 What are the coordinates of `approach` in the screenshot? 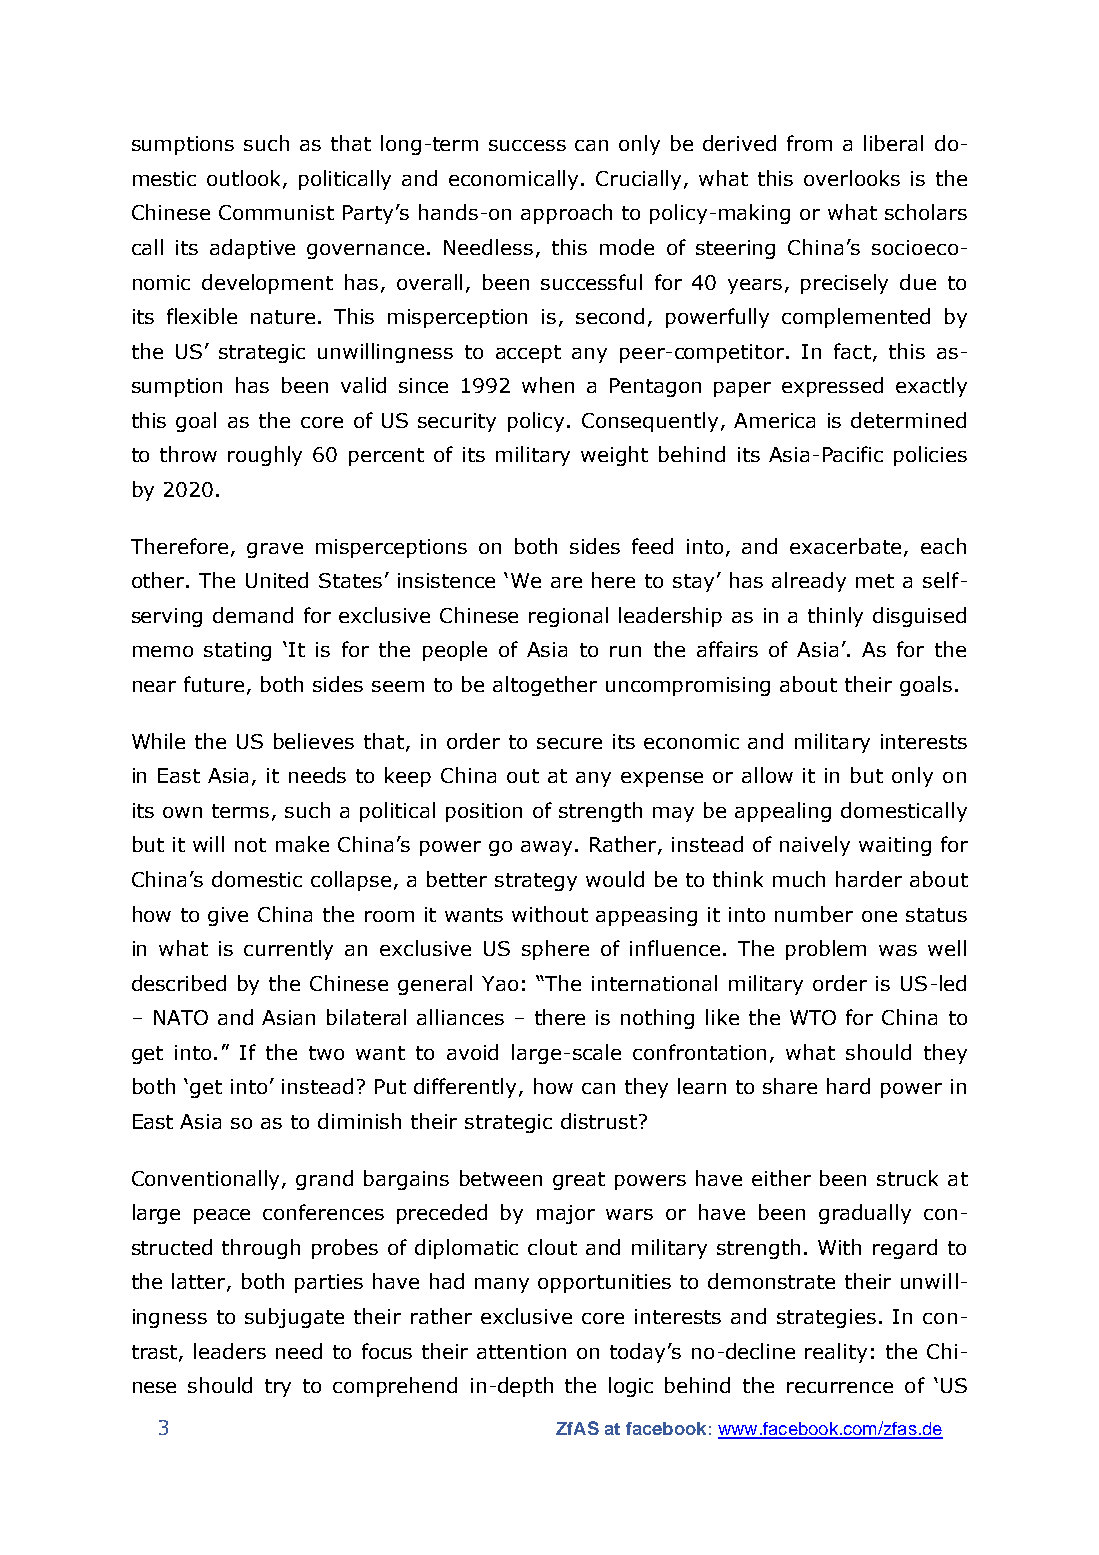 It's located at (566, 214).
